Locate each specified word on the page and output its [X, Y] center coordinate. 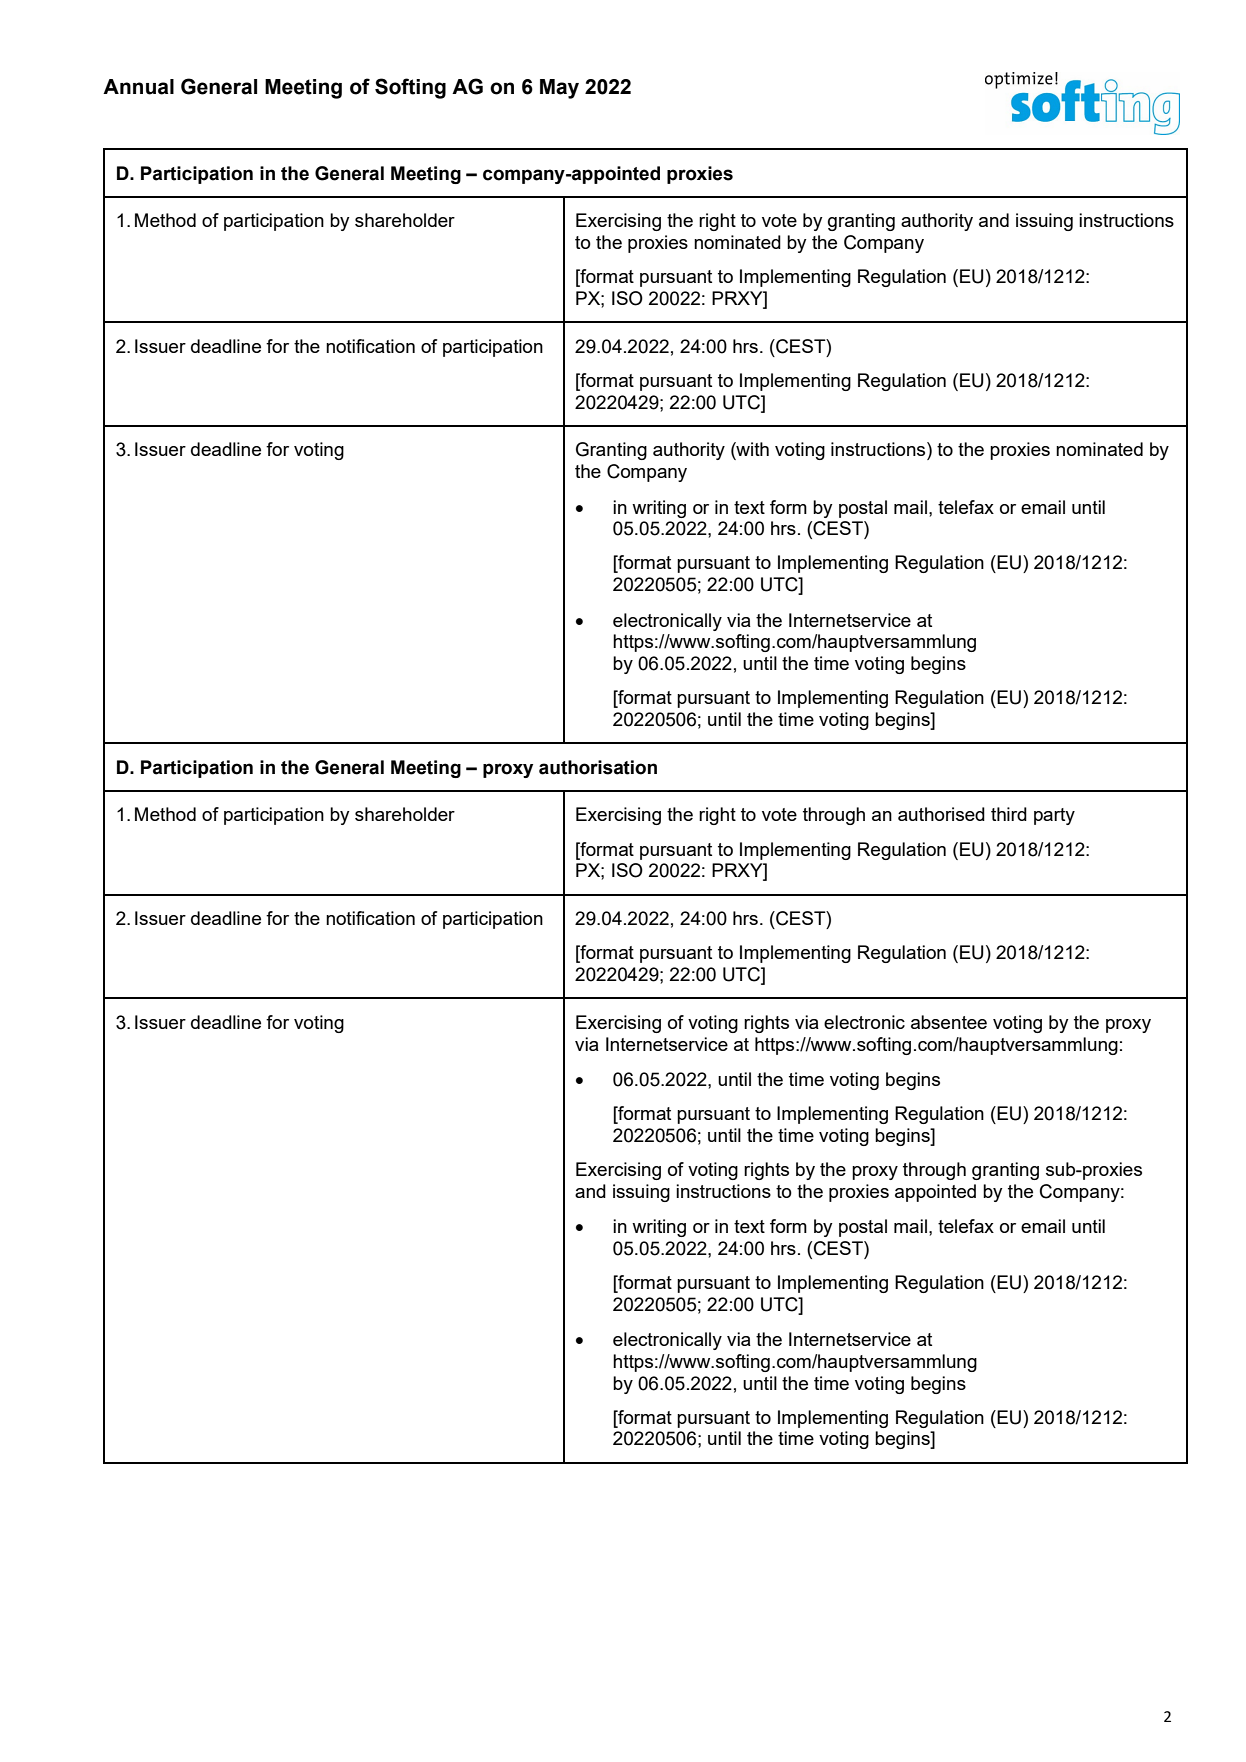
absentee [949, 1022]
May [559, 89]
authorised [941, 814]
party [1054, 816]
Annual [138, 87]
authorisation [598, 767]
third [1009, 814]
